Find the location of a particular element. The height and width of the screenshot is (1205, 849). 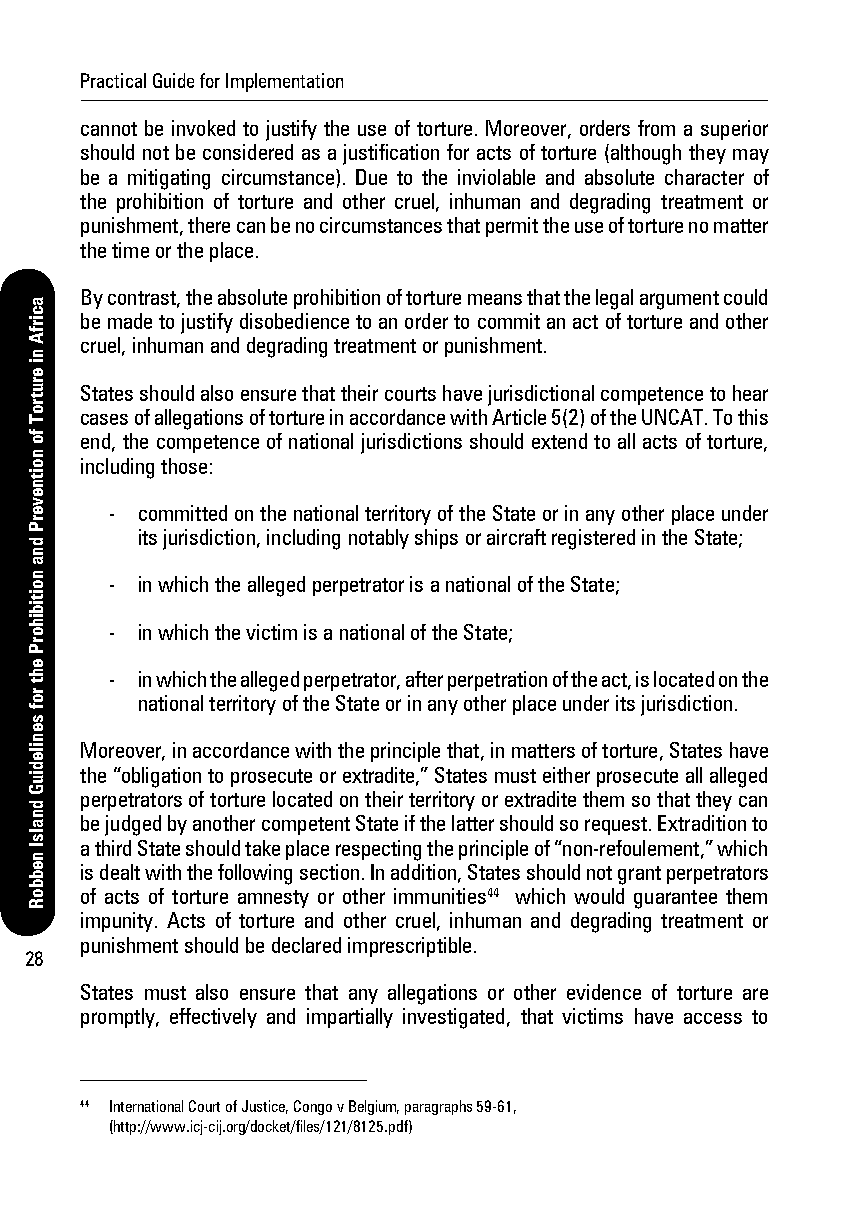

access is located at coordinates (713, 1018).
